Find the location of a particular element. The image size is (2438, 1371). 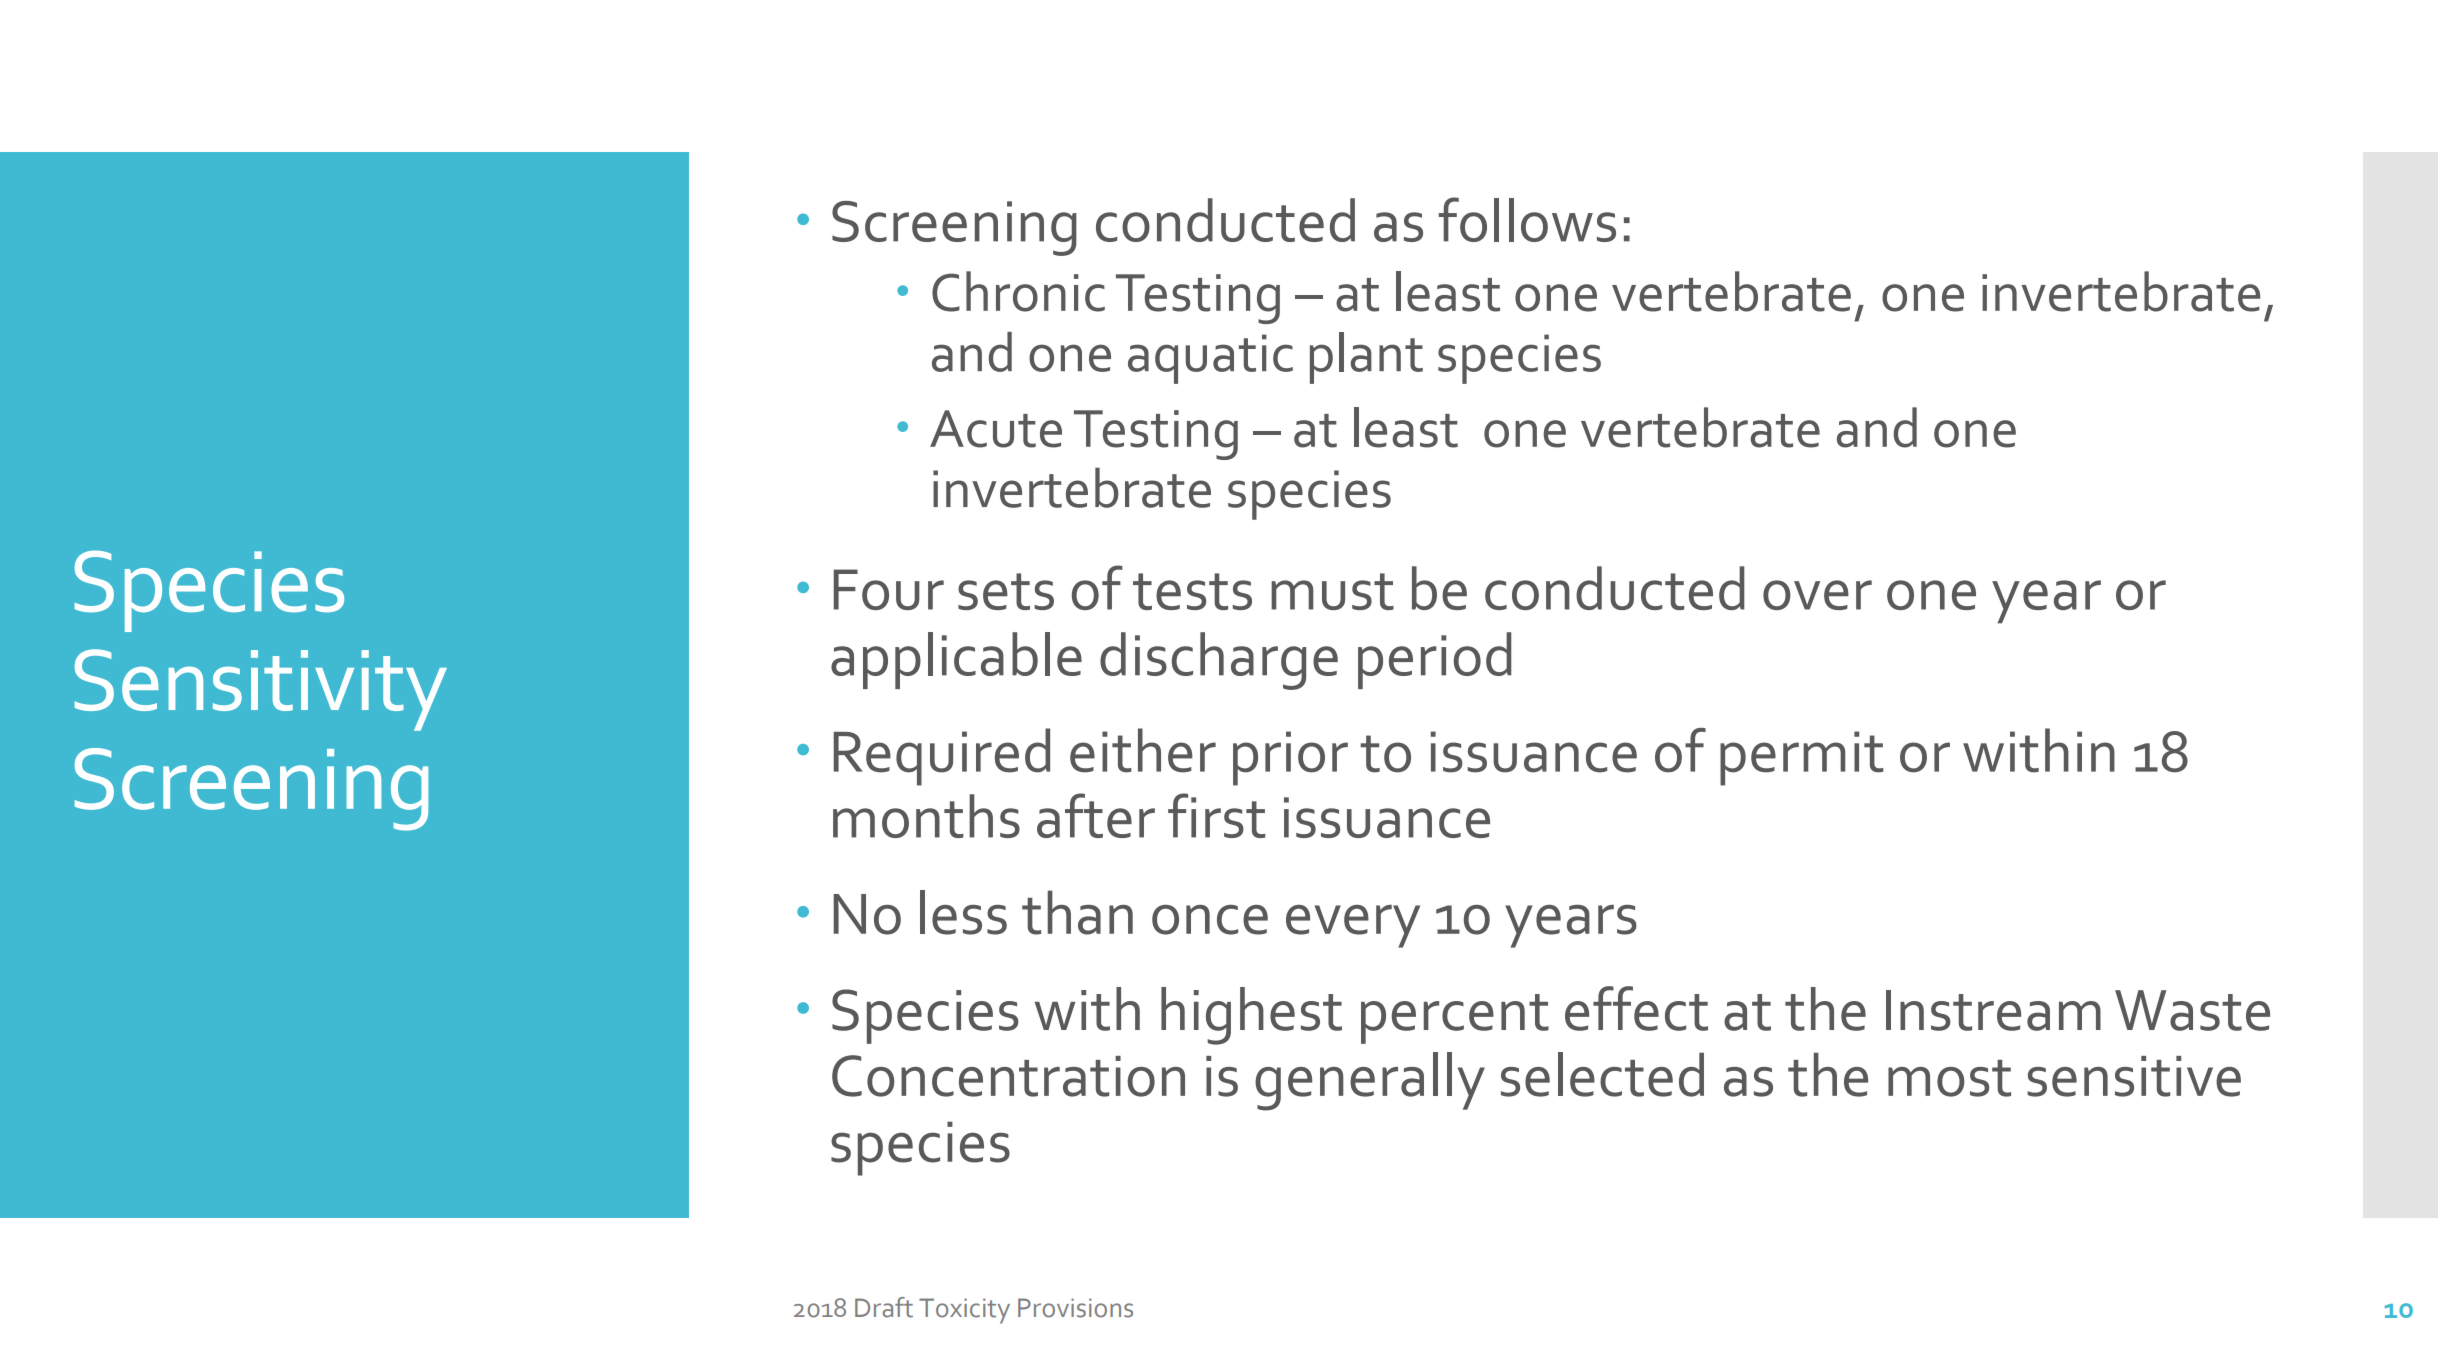

highest is located at coordinates (1251, 1016).
